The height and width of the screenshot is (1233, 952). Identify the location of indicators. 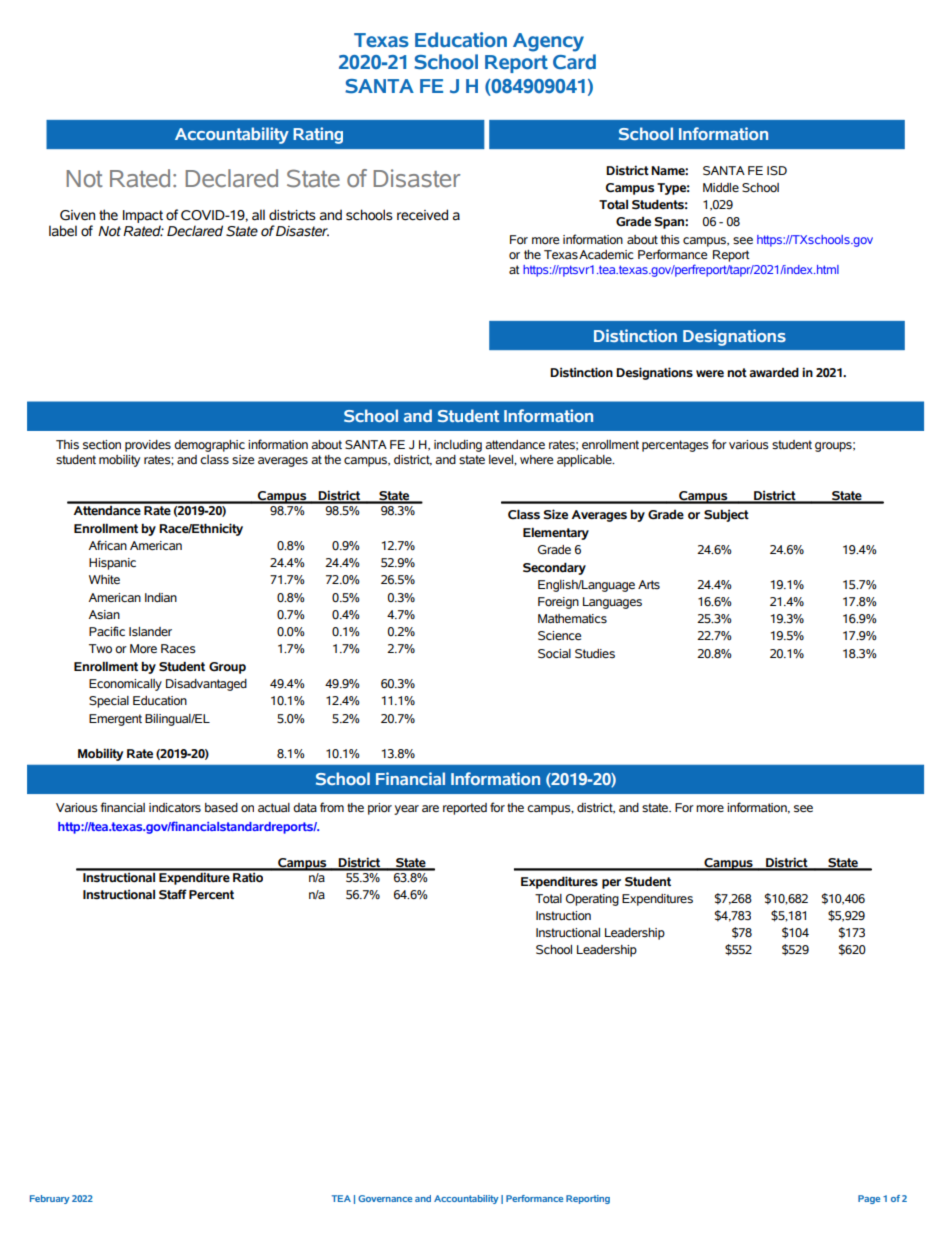
(175, 808).
